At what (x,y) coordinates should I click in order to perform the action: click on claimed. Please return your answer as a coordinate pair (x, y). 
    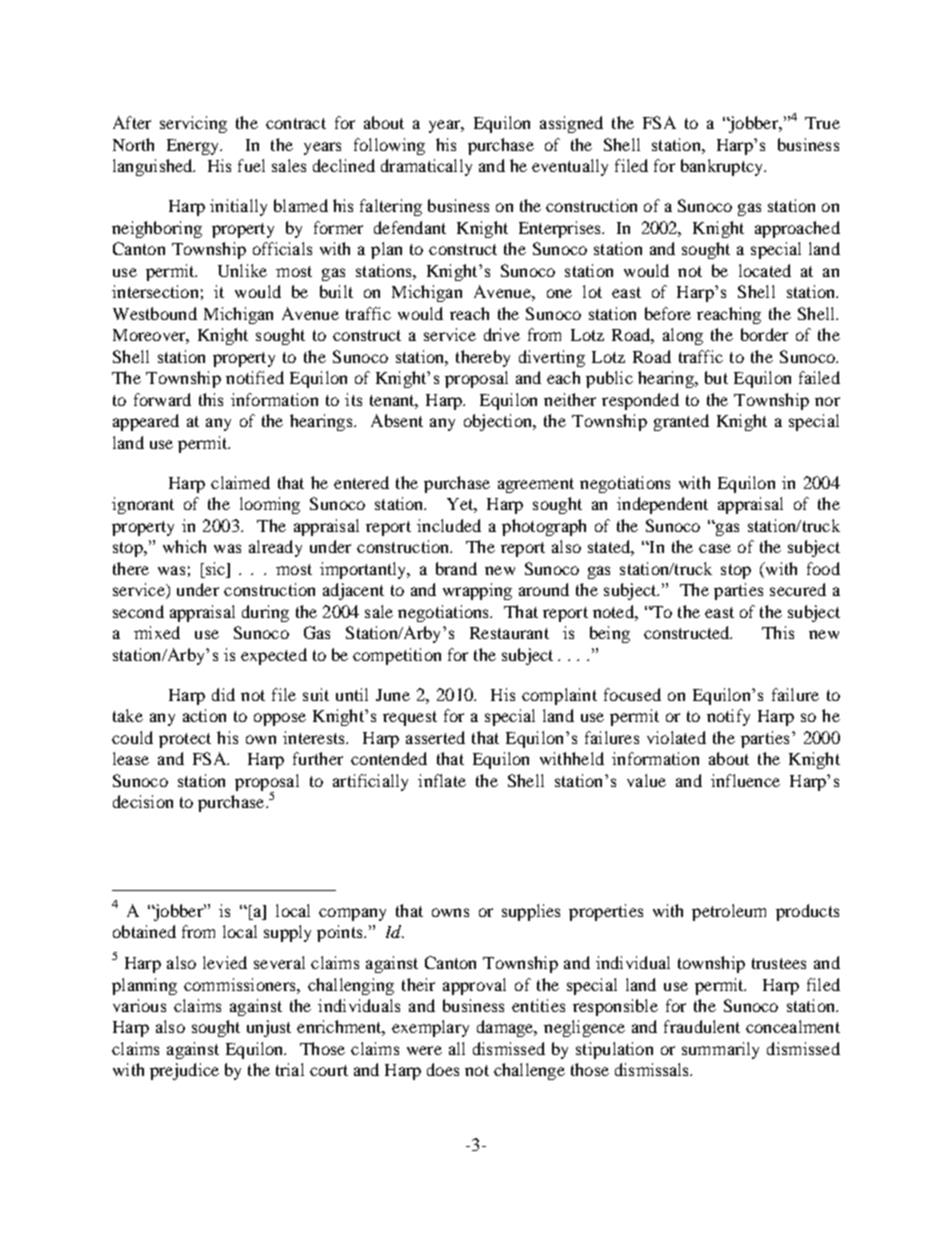
    Looking at the image, I should click on (240, 482).
